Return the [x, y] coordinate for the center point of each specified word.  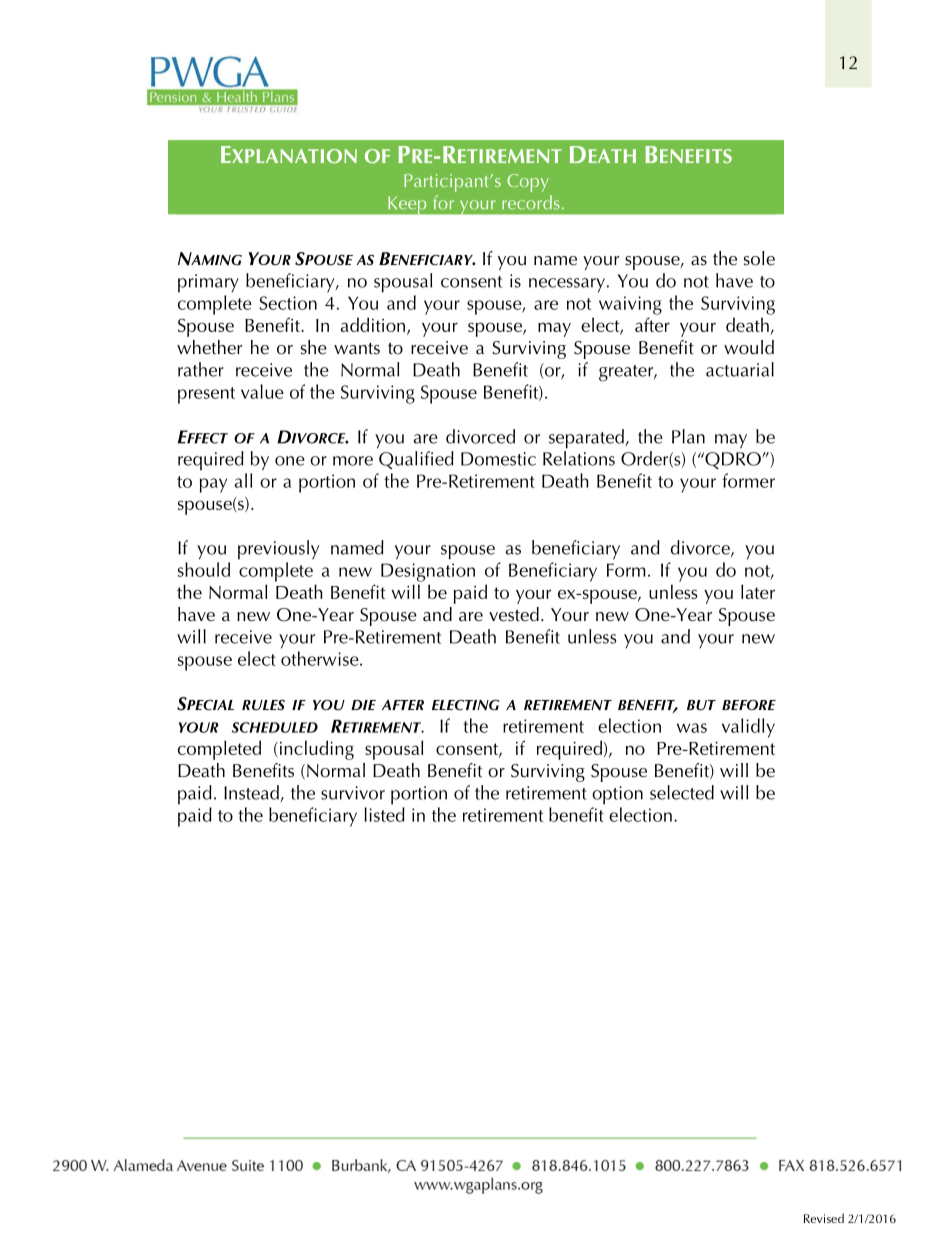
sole [759, 258]
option [617, 795]
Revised [824, 1218]
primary [208, 283]
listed [385, 814]
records [531, 202]
